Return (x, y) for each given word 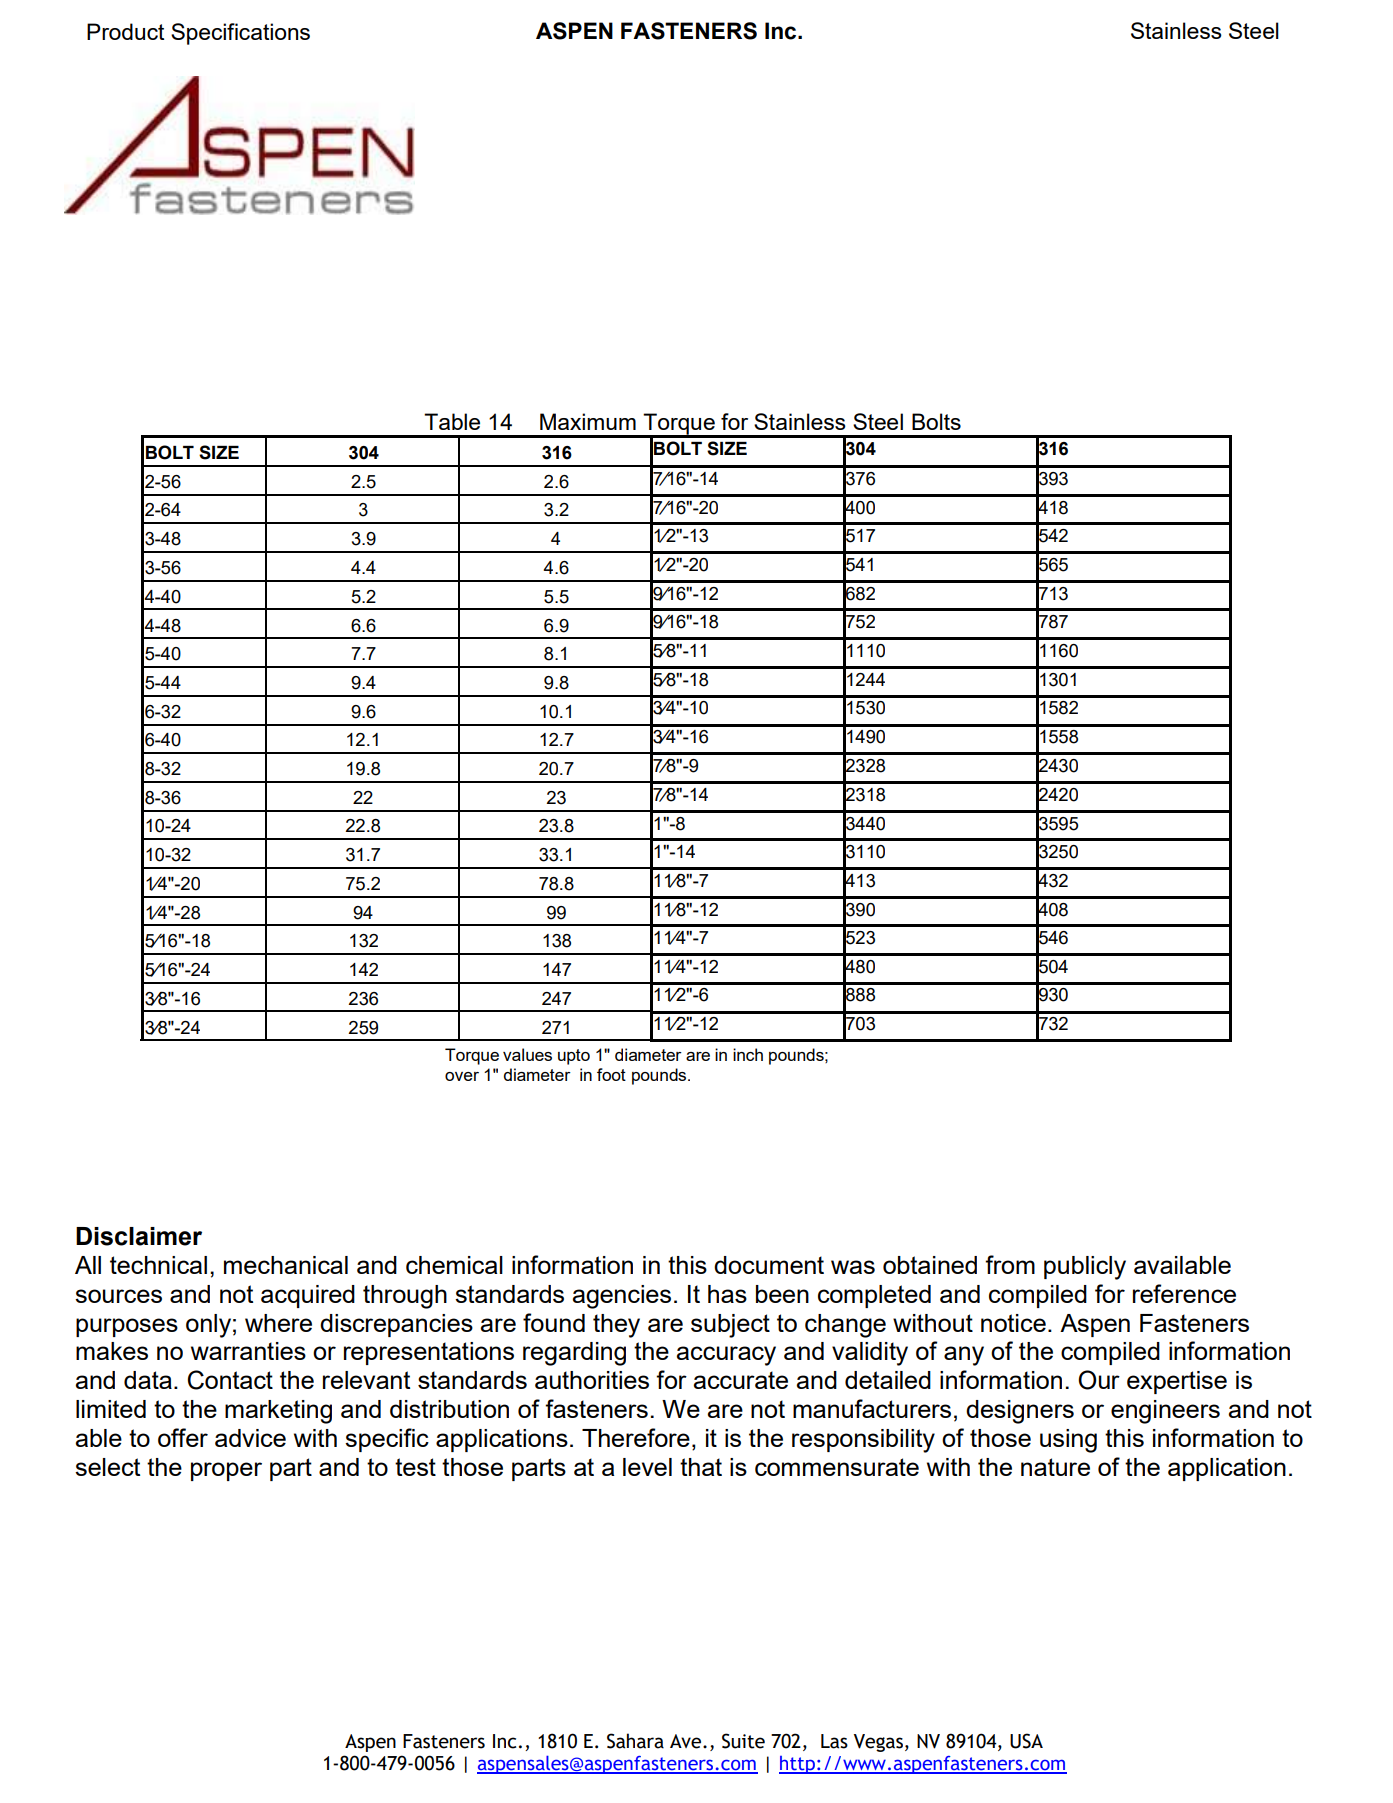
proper (226, 1471)
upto (574, 1057)
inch (748, 1054)
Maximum (588, 421)
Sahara (635, 1741)
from (1010, 1264)
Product (125, 31)
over (462, 1076)
